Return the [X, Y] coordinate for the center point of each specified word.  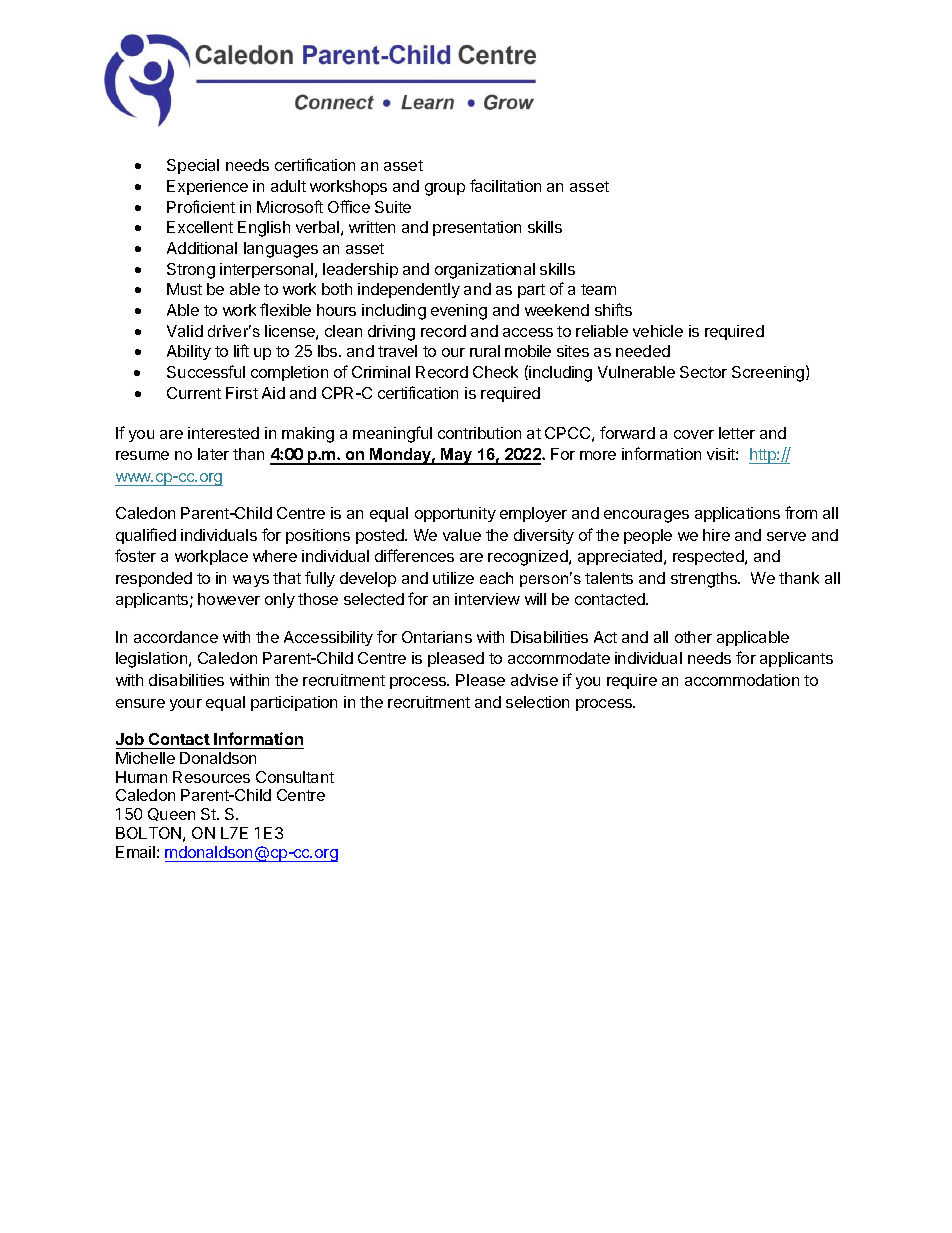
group [445, 189]
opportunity [455, 514]
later [213, 454]
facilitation [505, 185]
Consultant [295, 777]
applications [737, 514]
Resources [211, 777]
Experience [207, 187]
